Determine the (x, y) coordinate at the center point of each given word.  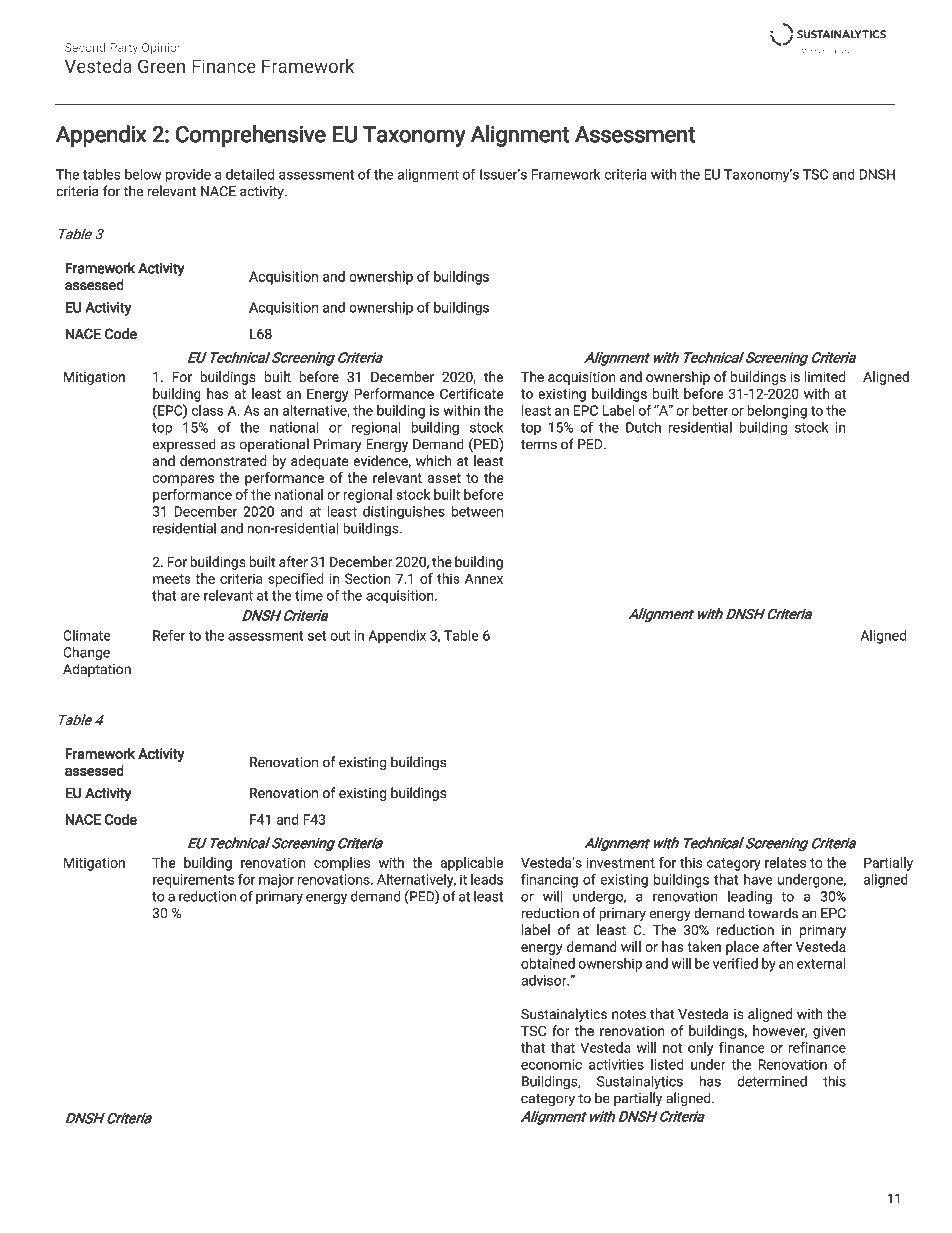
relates (785, 862)
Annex (484, 579)
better (710, 410)
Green (161, 66)
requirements (193, 881)
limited (825, 376)
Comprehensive (251, 136)
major (276, 881)
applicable (472, 864)
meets (172, 579)
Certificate (472, 393)
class (208, 410)
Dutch (643, 427)
